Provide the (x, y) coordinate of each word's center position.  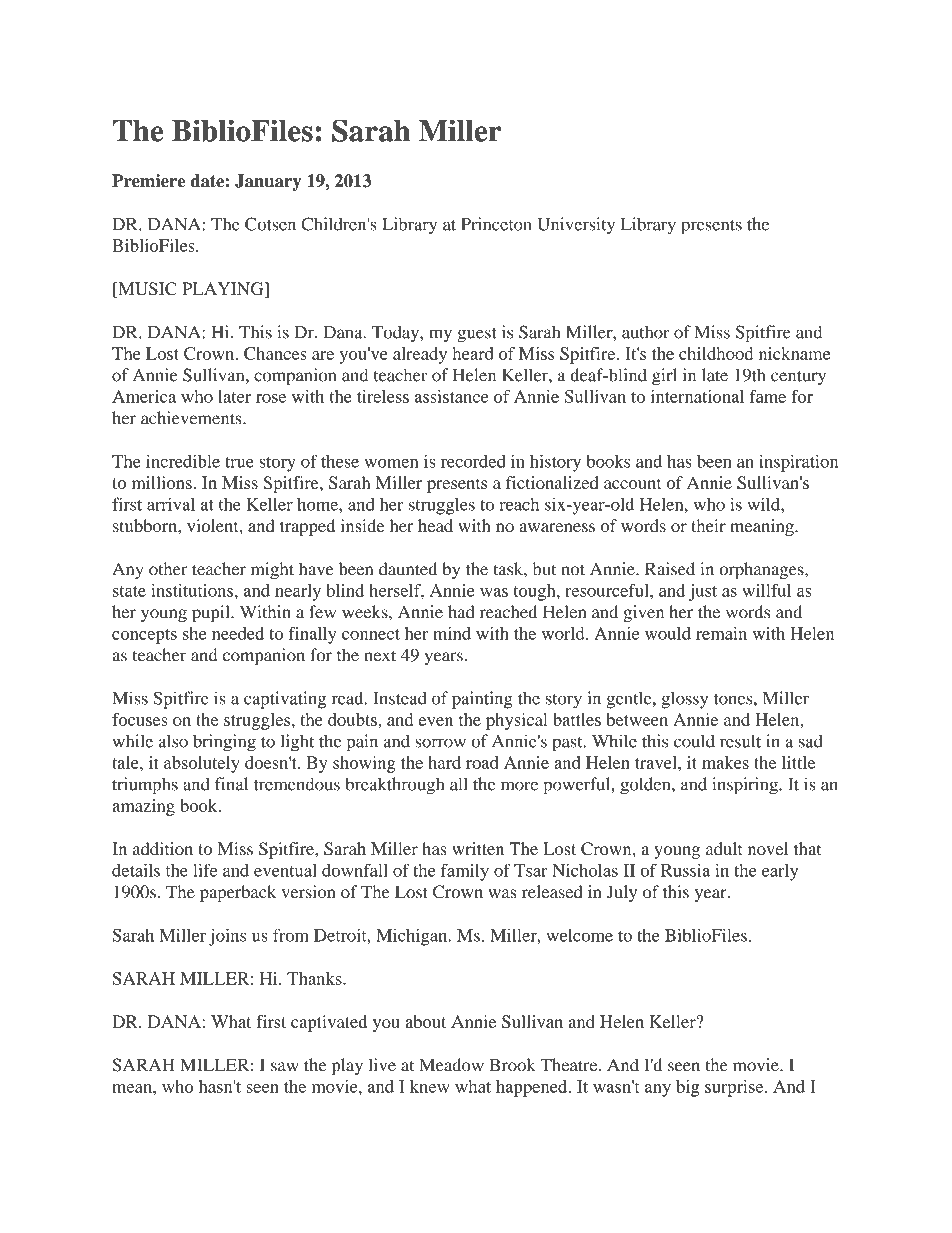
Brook (513, 1065)
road (482, 762)
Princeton (496, 224)
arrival (171, 504)
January (268, 182)
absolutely (202, 764)
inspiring (746, 786)
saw (285, 1067)
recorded (473, 461)
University (576, 226)
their (708, 525)
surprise (735, 1088)
